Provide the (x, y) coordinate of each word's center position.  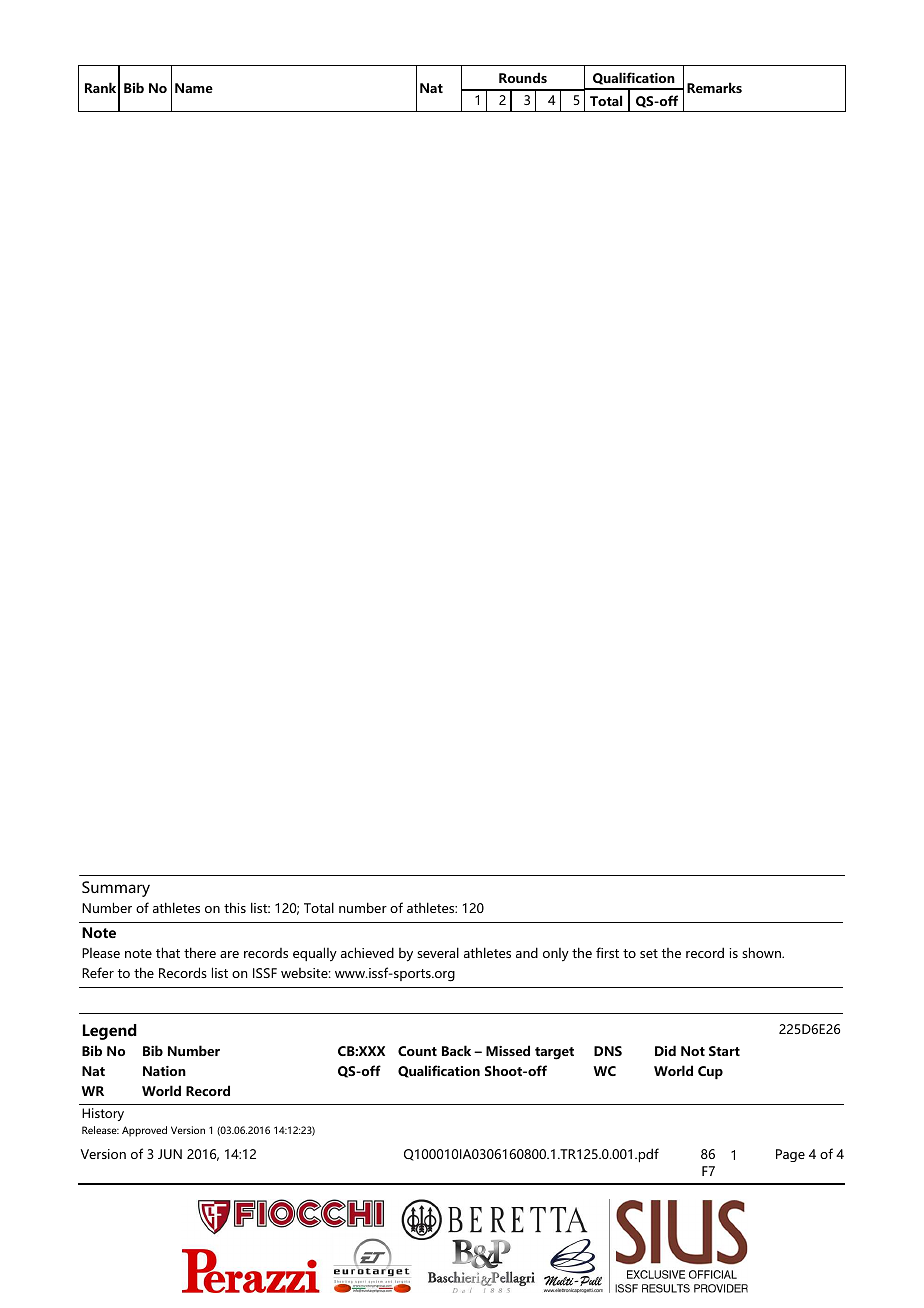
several (438, 952)
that (168, 952)
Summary (116, 889)
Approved (144, 1131)
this (235, 907)
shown (762, 952)
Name (194, 88)
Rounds (523, 77)
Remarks (714, 87)
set (649, 953)
